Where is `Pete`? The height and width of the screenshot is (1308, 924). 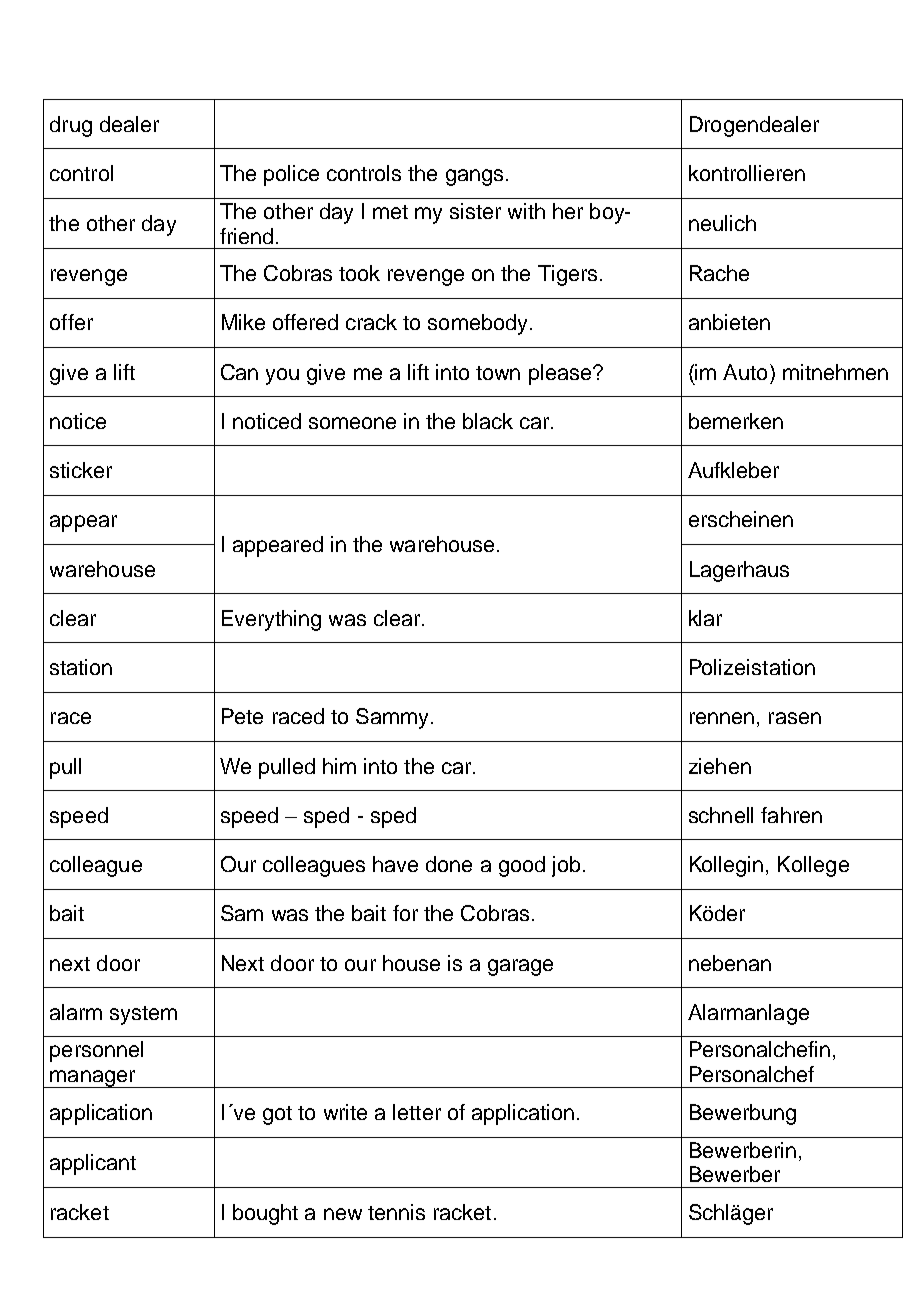 Pete is located at coordinates (242, 716).
